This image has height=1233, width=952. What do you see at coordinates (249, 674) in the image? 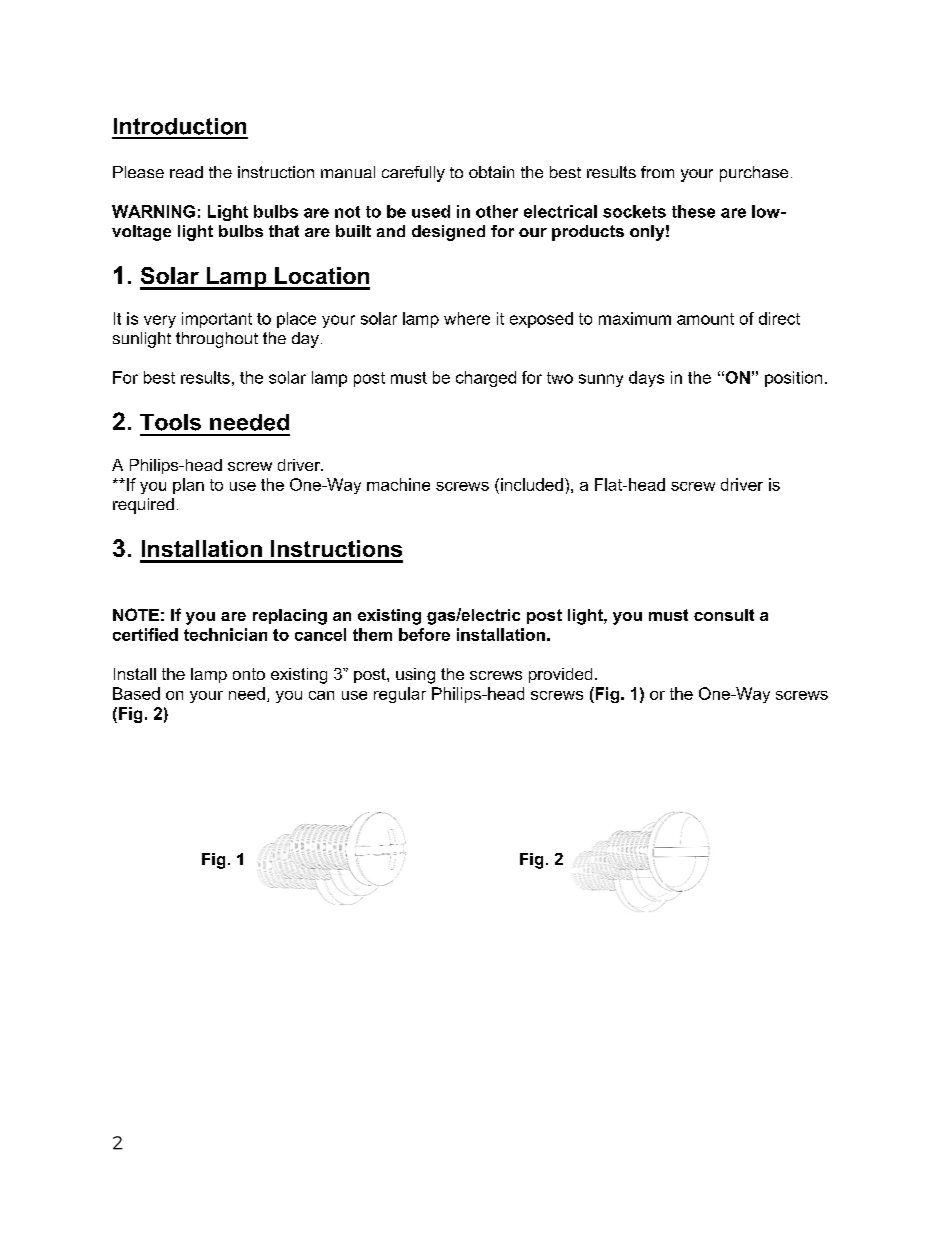
I see `onto` at bounding box center [249, 674].
